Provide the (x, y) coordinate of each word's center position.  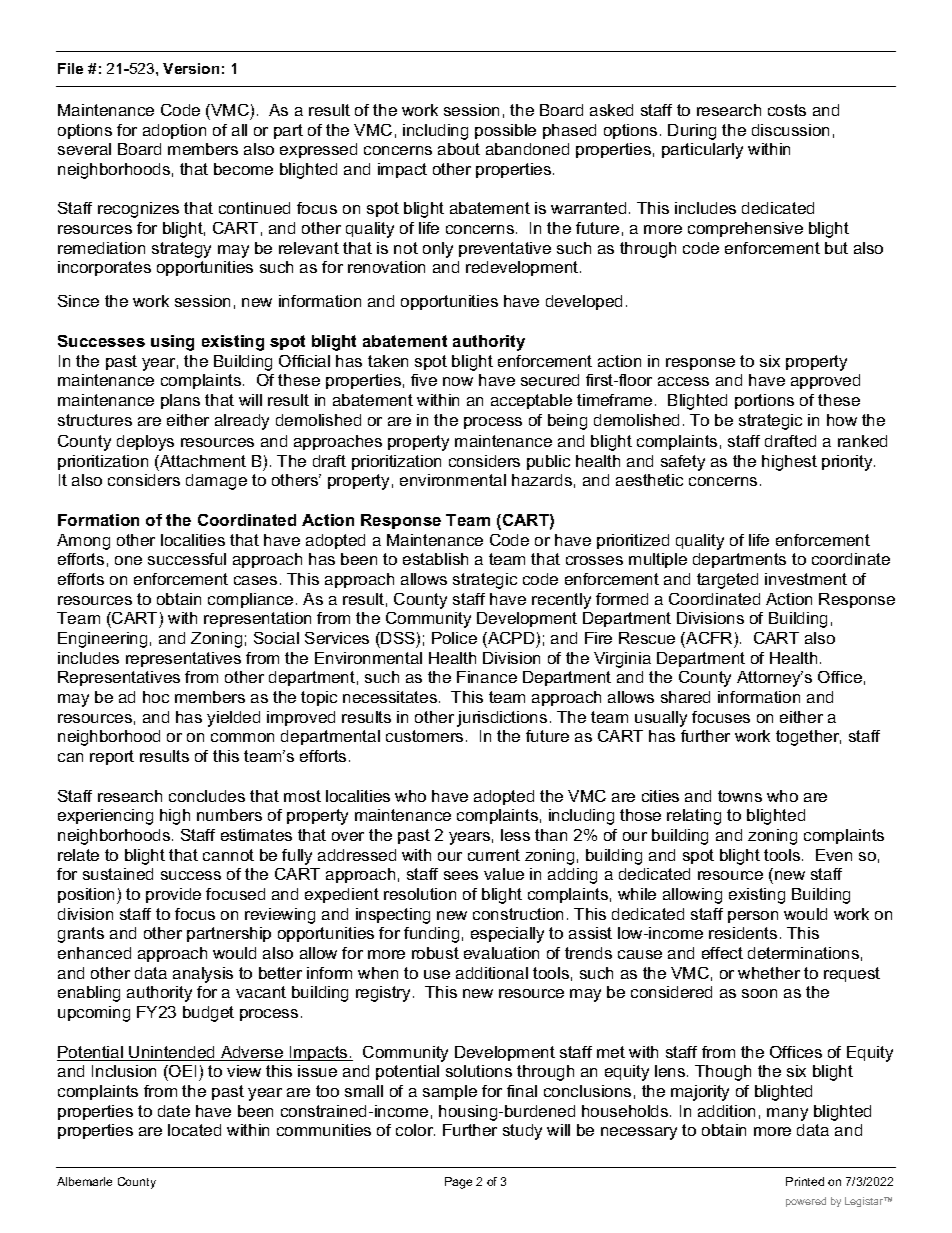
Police (454, 638)
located (194, 1130)
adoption (174, 131)
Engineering (102, 640)
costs (787, 110)
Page (458, 1183)
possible (505, 131)
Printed (805, 1181)
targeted (727, 581)
